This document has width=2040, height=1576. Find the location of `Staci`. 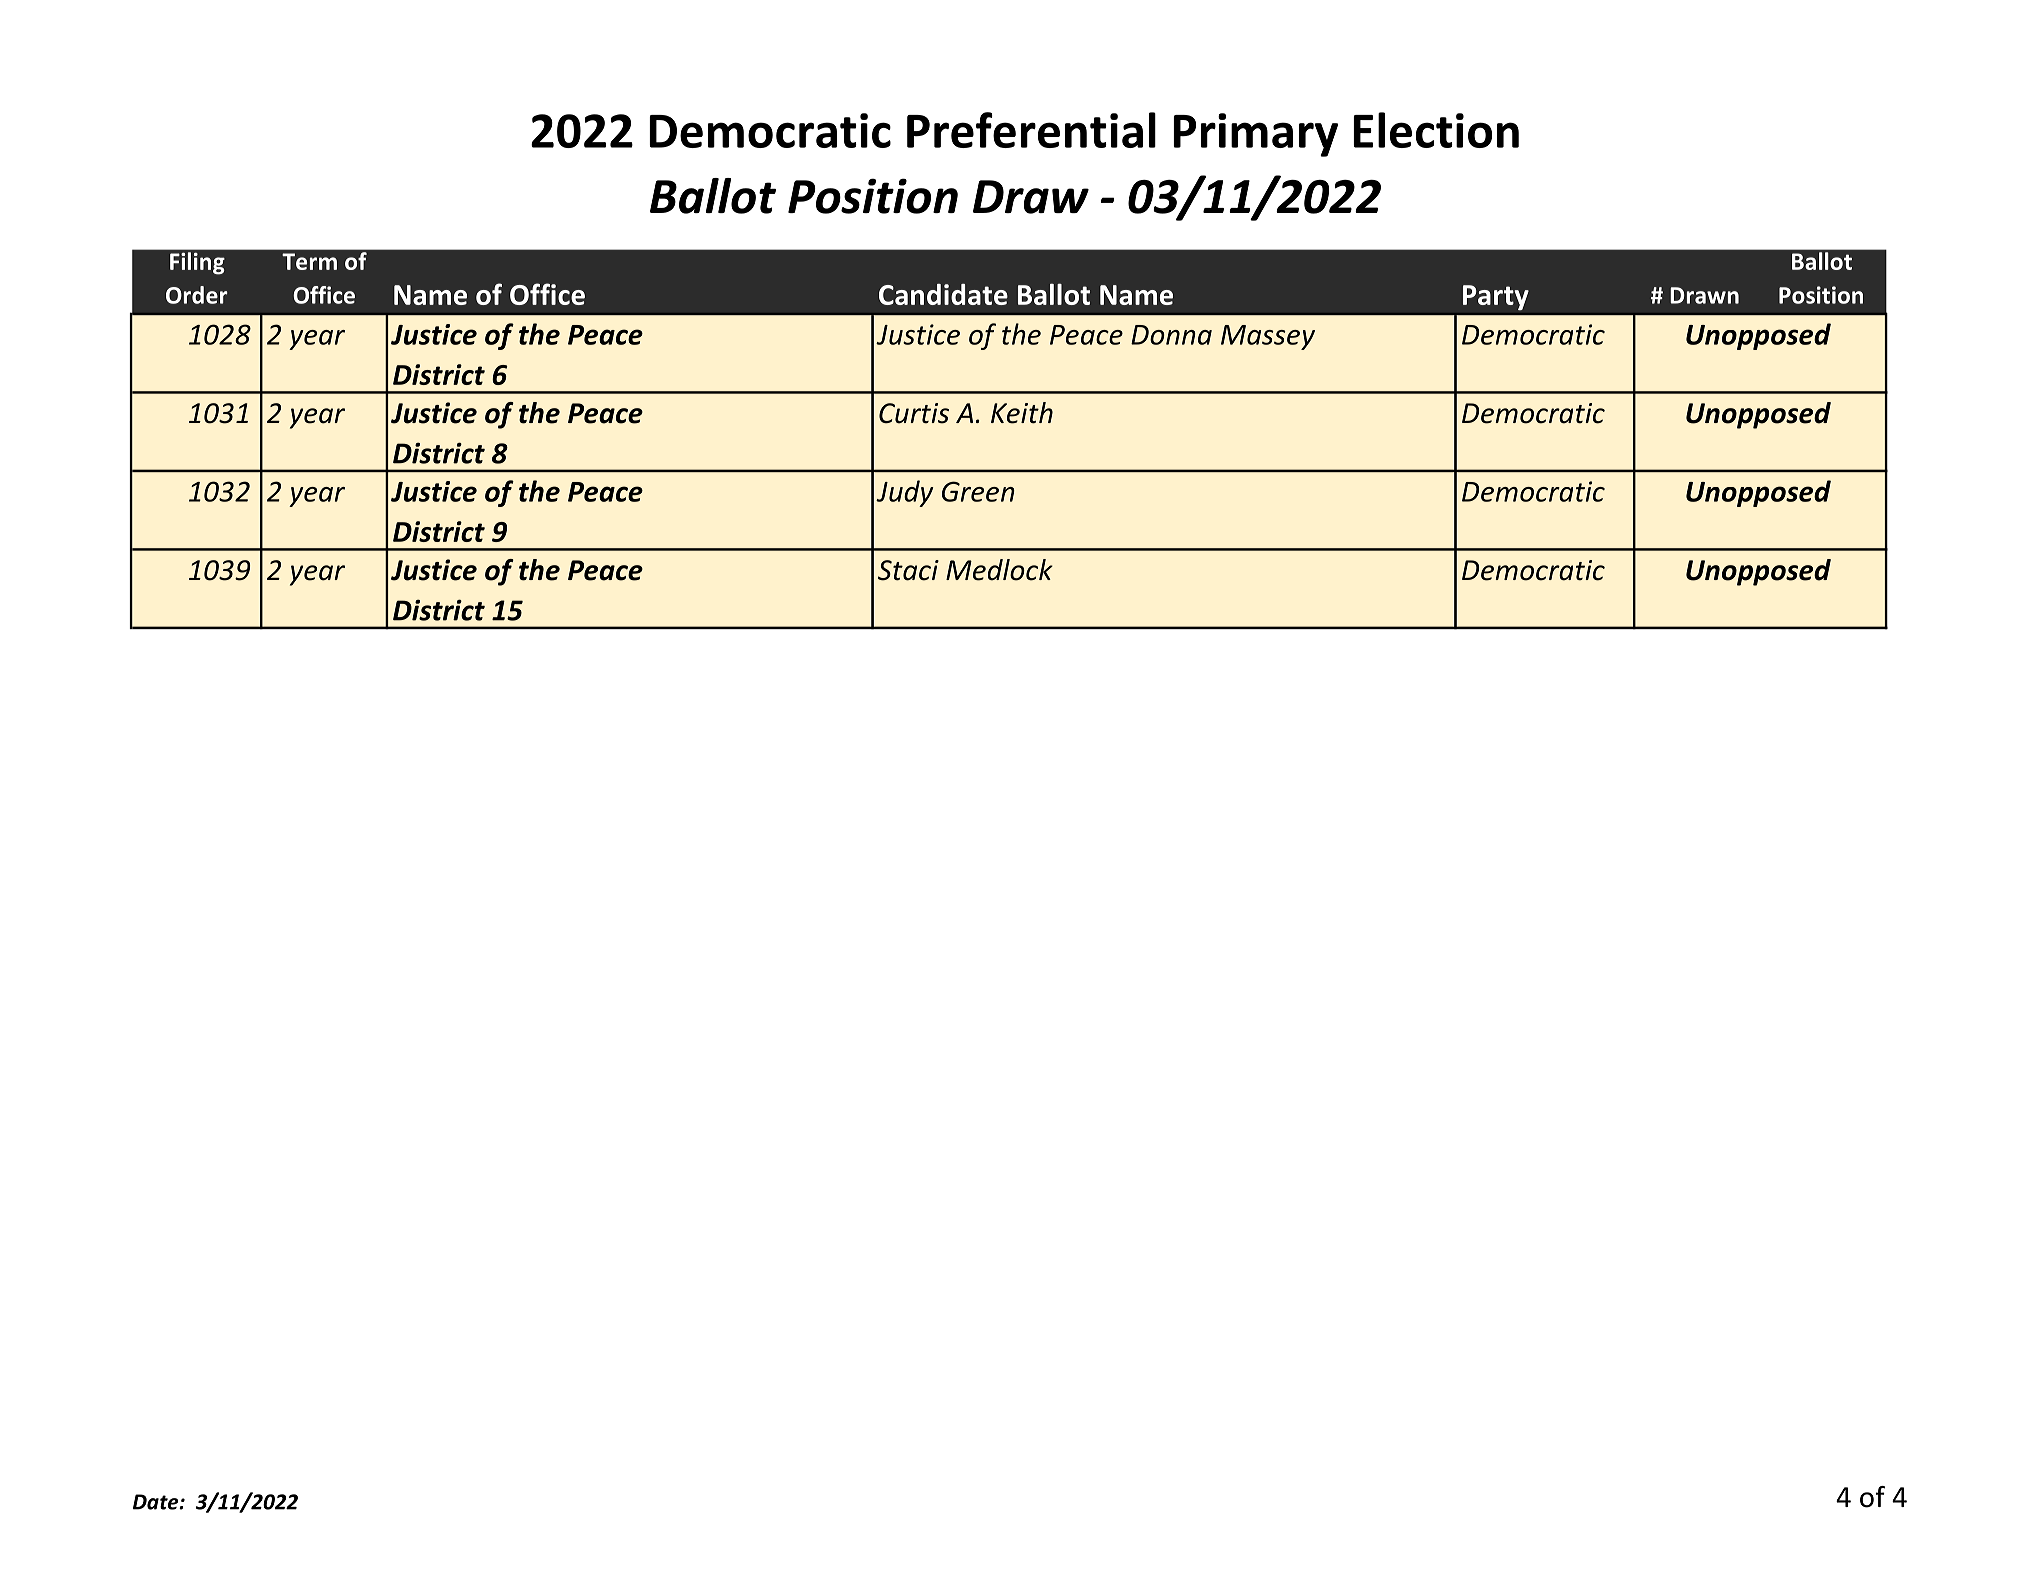

Staci is located at coordinates (908, 570).
